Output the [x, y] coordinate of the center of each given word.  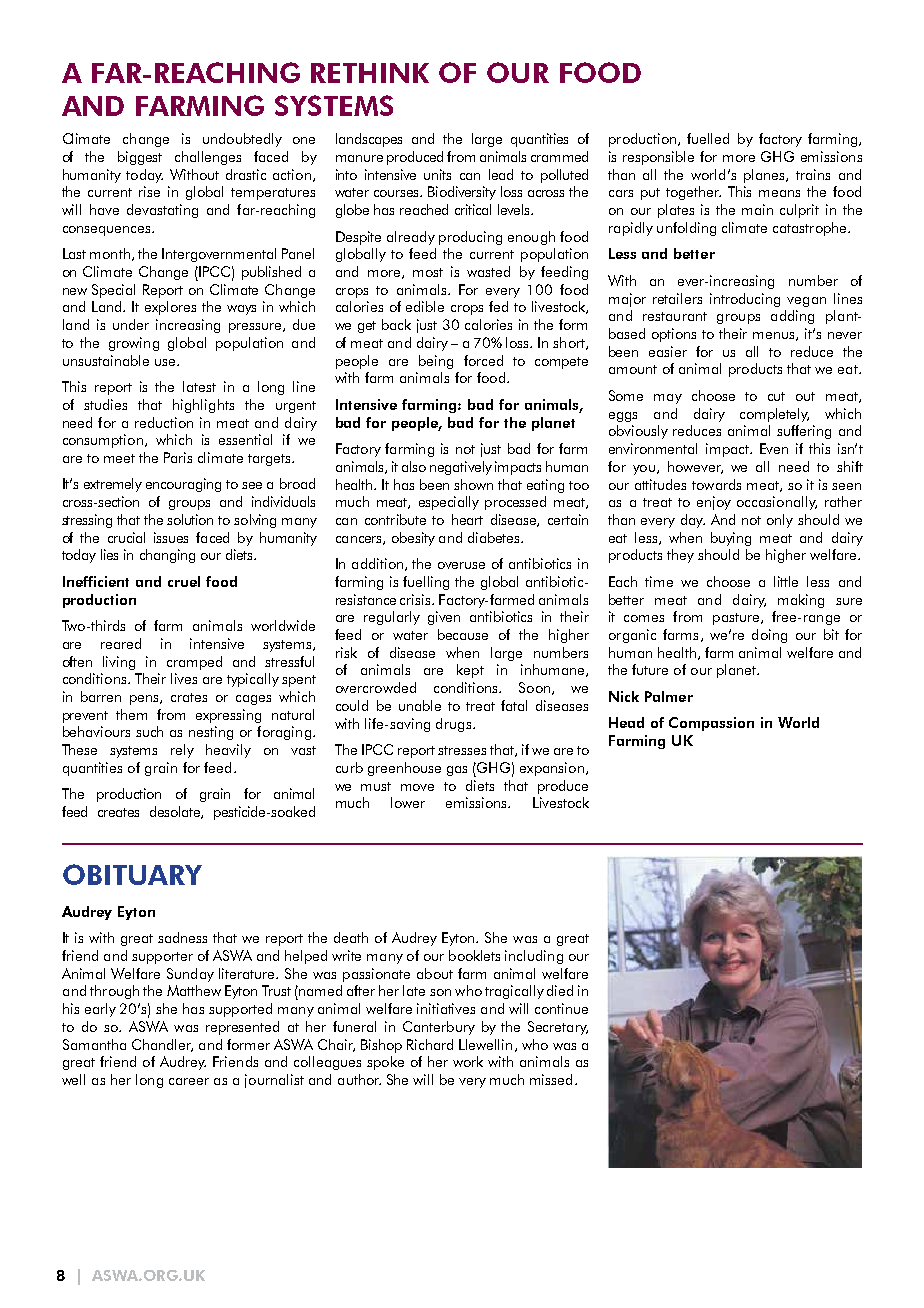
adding [792, 317]
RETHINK [370, 73]
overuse [461, 565]
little [786, 581]
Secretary [558, 1028]
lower [408, 802]
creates [118, 812]
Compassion [711, 724]
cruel [184, 581]
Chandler [162, 1045]
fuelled [708, 138]
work [468, 1061]
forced [483, 360]
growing [134, 344]
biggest [140, 158]
